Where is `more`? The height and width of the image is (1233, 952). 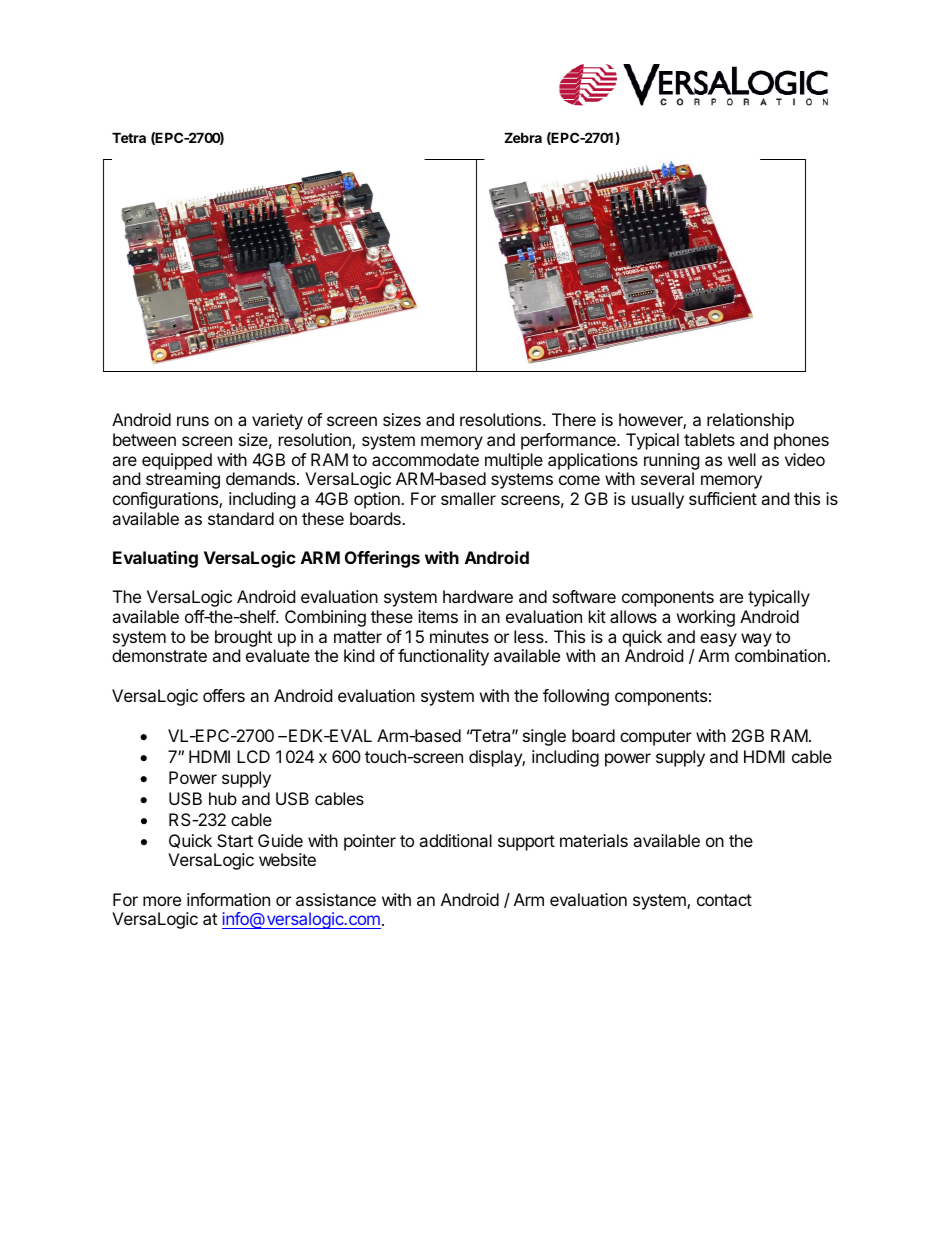
more is located at coordinates (162, 901).
